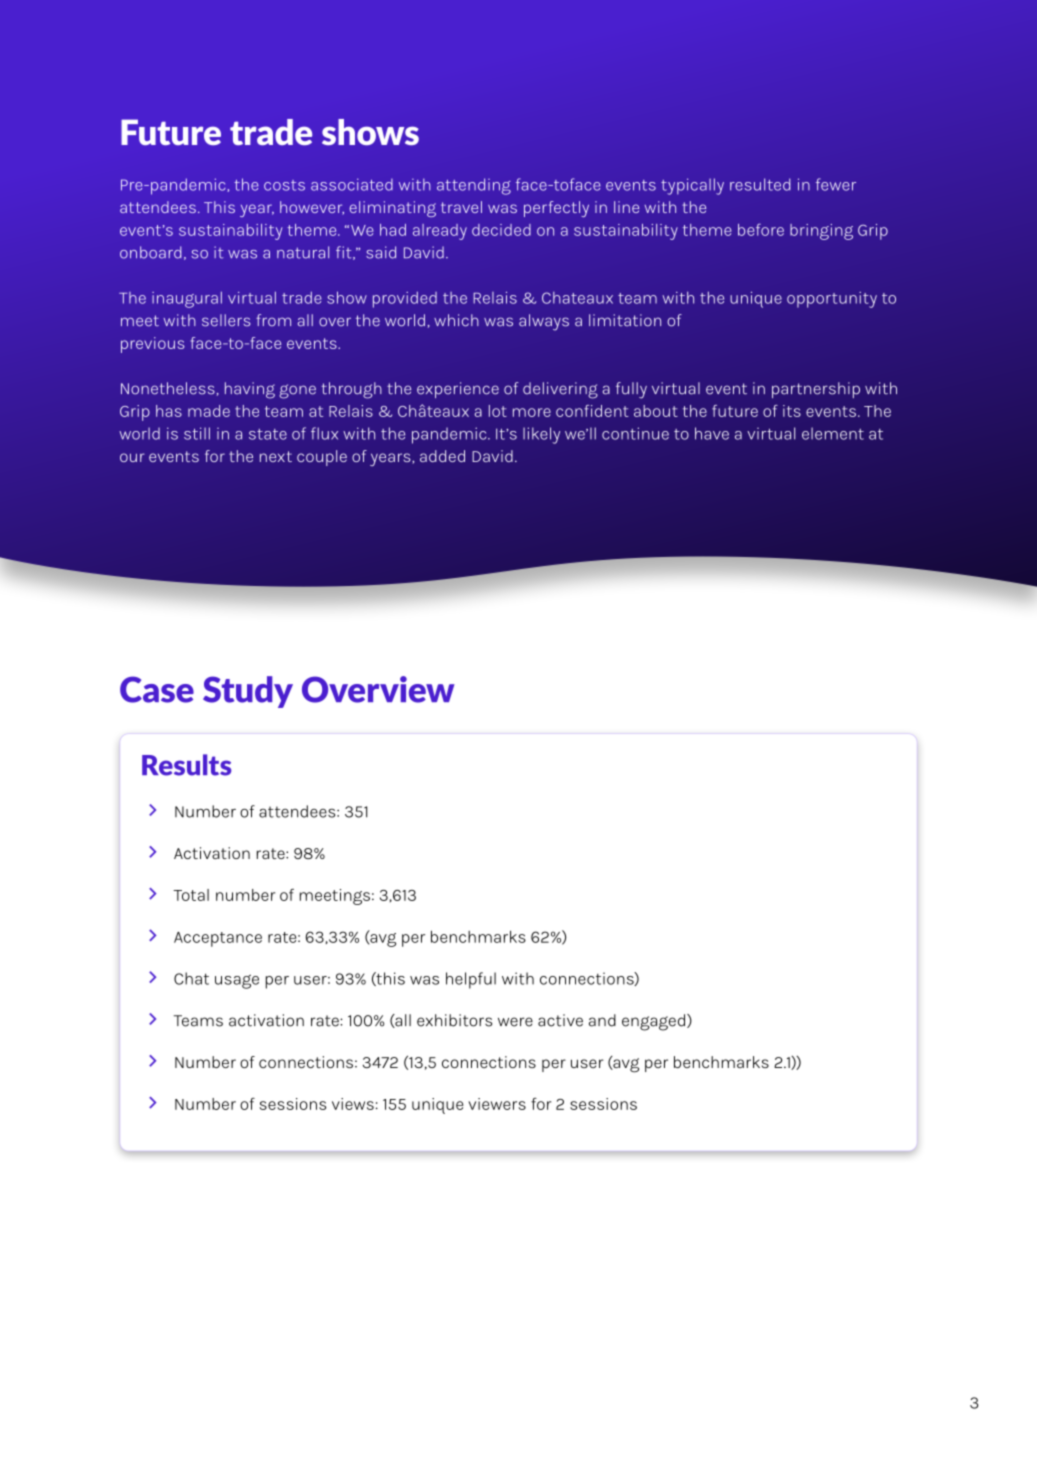 This page has height=1466, width=1037. Describe the element at coordinates (442, 456) in the page. I see `added` at that location.
